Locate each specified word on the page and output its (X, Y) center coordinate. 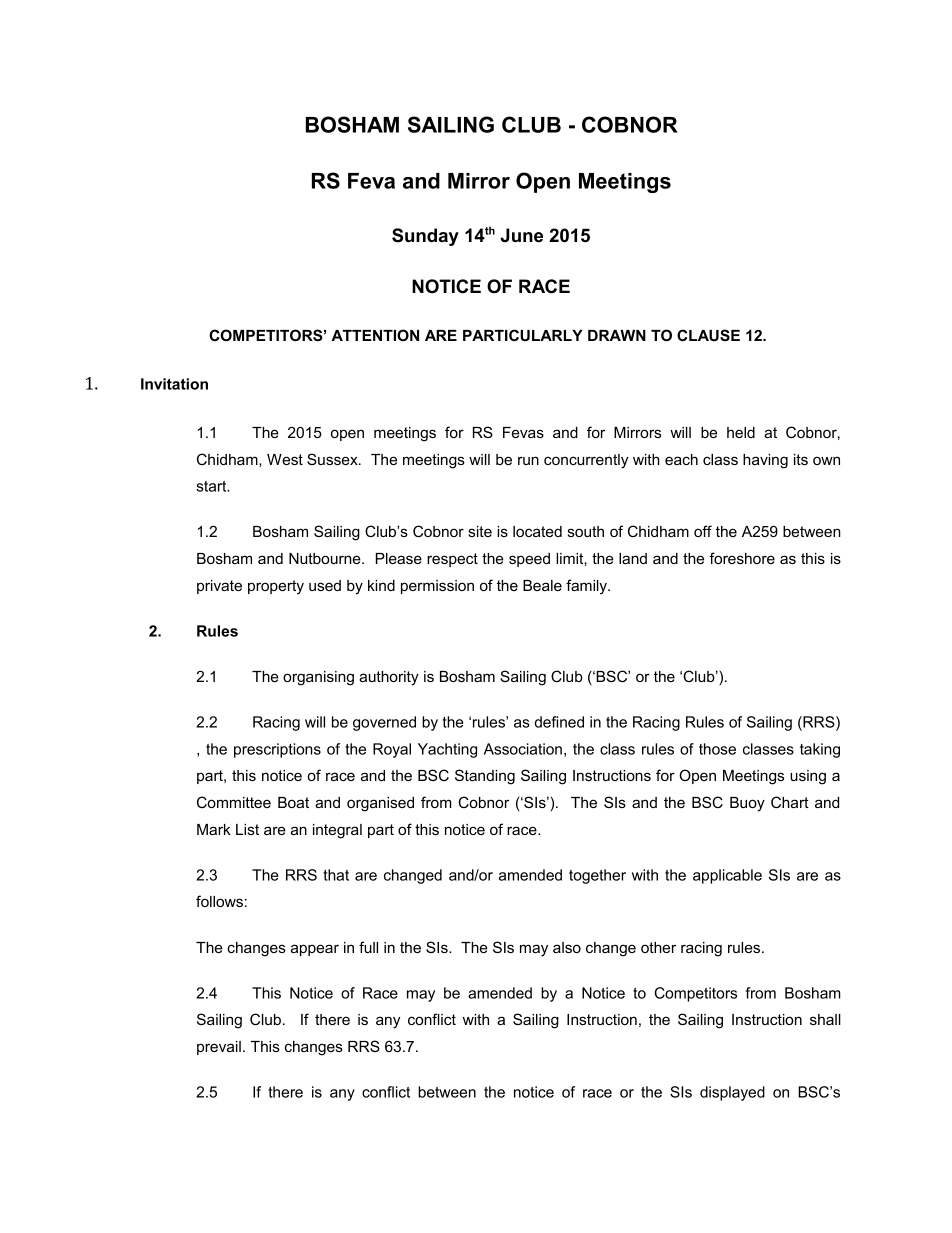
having (765, 461)
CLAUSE (708, 335)
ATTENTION (375, 335)
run (528, 460)
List (247, 829)
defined (559, 722)
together (597, 876)
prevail (219, 1048)
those (717, 749)
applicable (727, 876)
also (567, 947)
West (285, 459)
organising (318, 678)
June (521, 235)
